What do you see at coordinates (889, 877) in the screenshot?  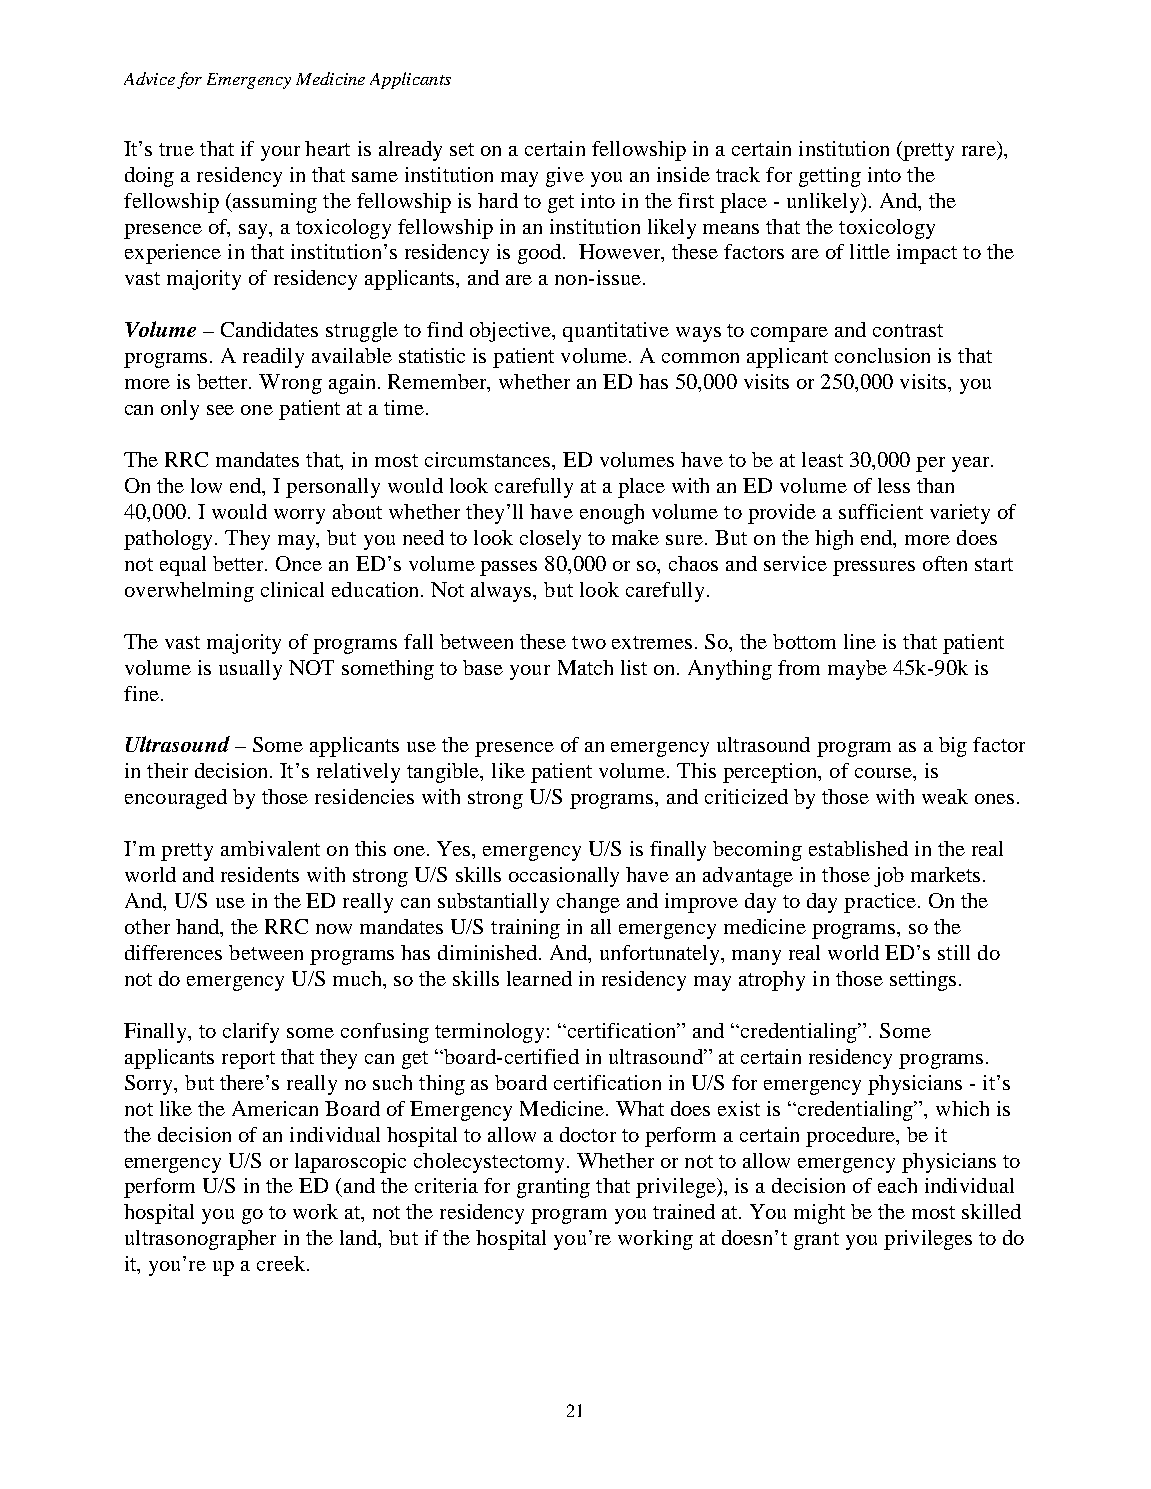 I see `job` at bounding box center [889, 877].
